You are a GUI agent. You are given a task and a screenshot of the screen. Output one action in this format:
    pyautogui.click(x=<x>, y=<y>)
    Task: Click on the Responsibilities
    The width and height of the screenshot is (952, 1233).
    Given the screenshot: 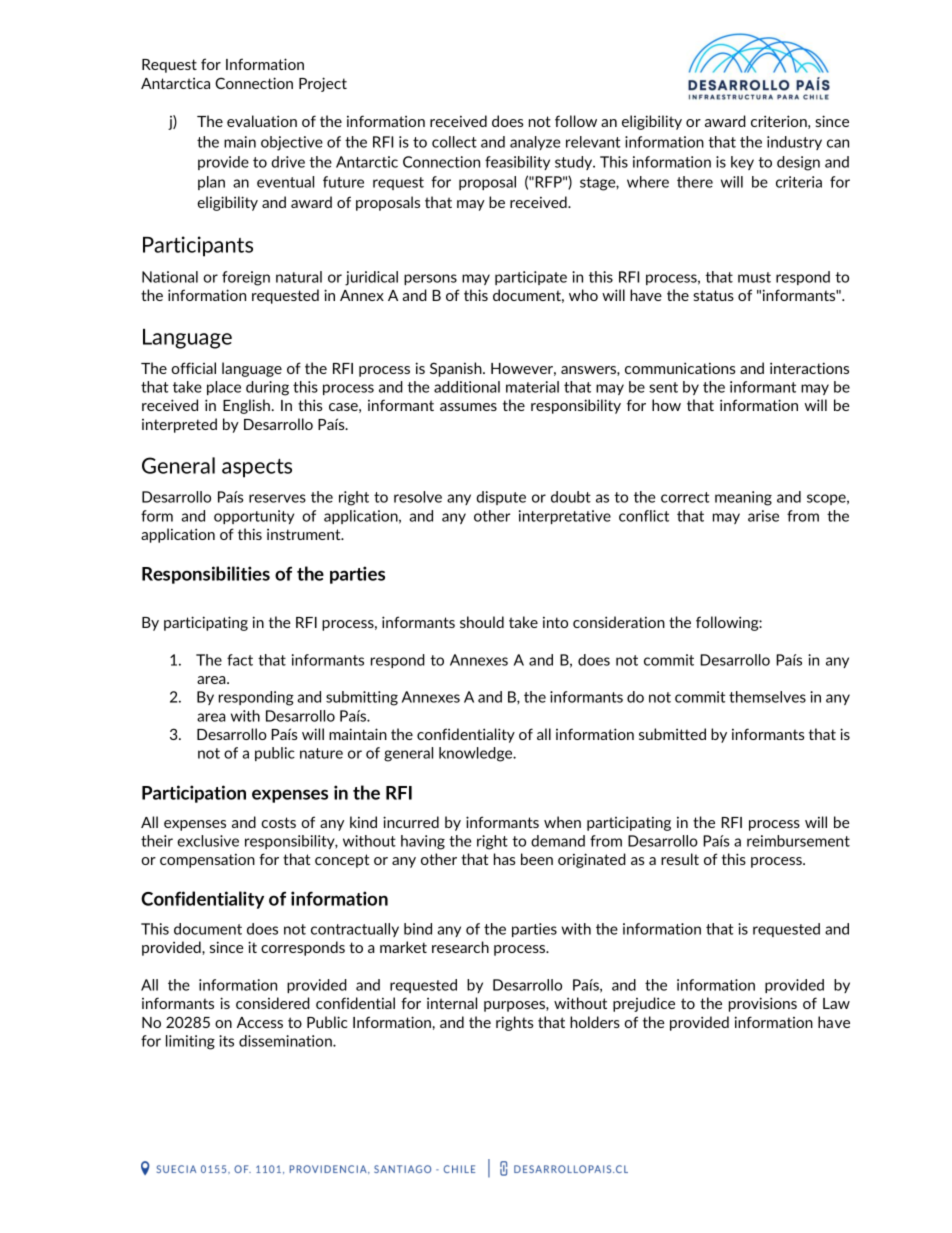 What is the action you would take?
    pyautogui.click(x=206, y=575)
